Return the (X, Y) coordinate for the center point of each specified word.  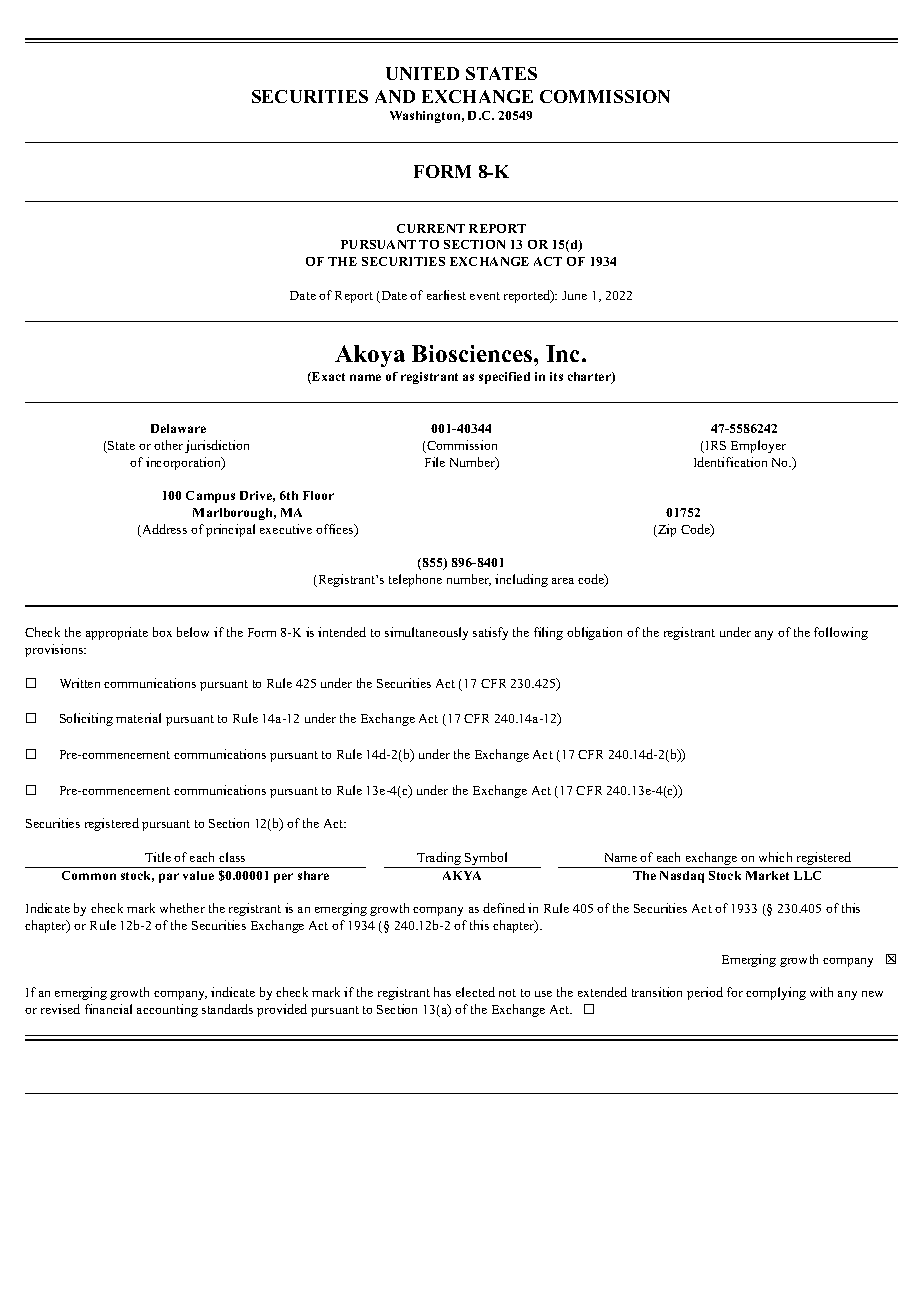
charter (590, 378)
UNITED (422, 73)
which (775, 857)
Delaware (178, 428)
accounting (167, 1010)
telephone (415, 580)
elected (475, 992)
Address (163, 530)
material (138, 718)
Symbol (486, 860)
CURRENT (431, 228)
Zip (666, 530)
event (485, 296)
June (574, 295)
